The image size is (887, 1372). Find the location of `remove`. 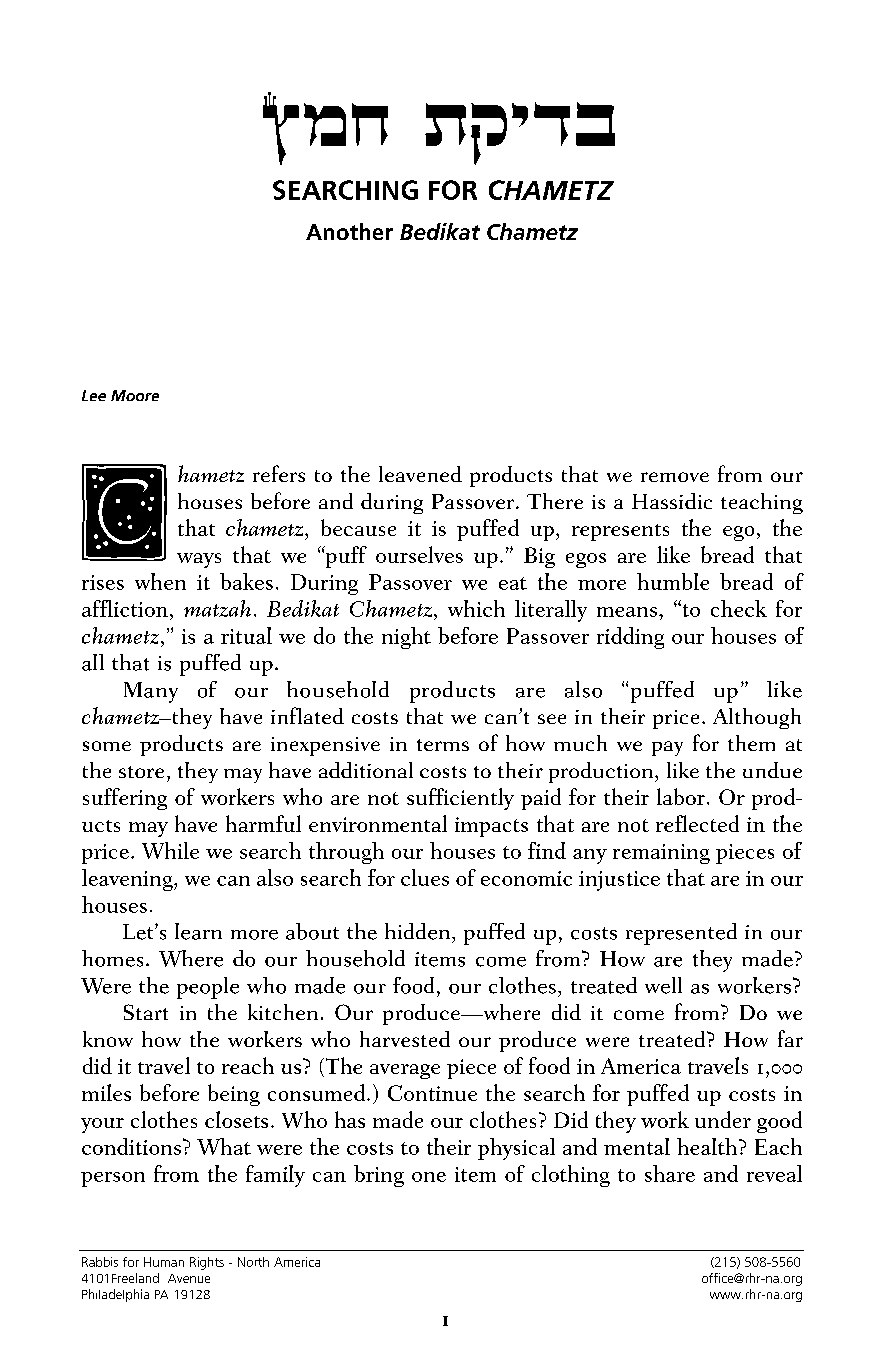

remove is located at coordinates (675, 477).
